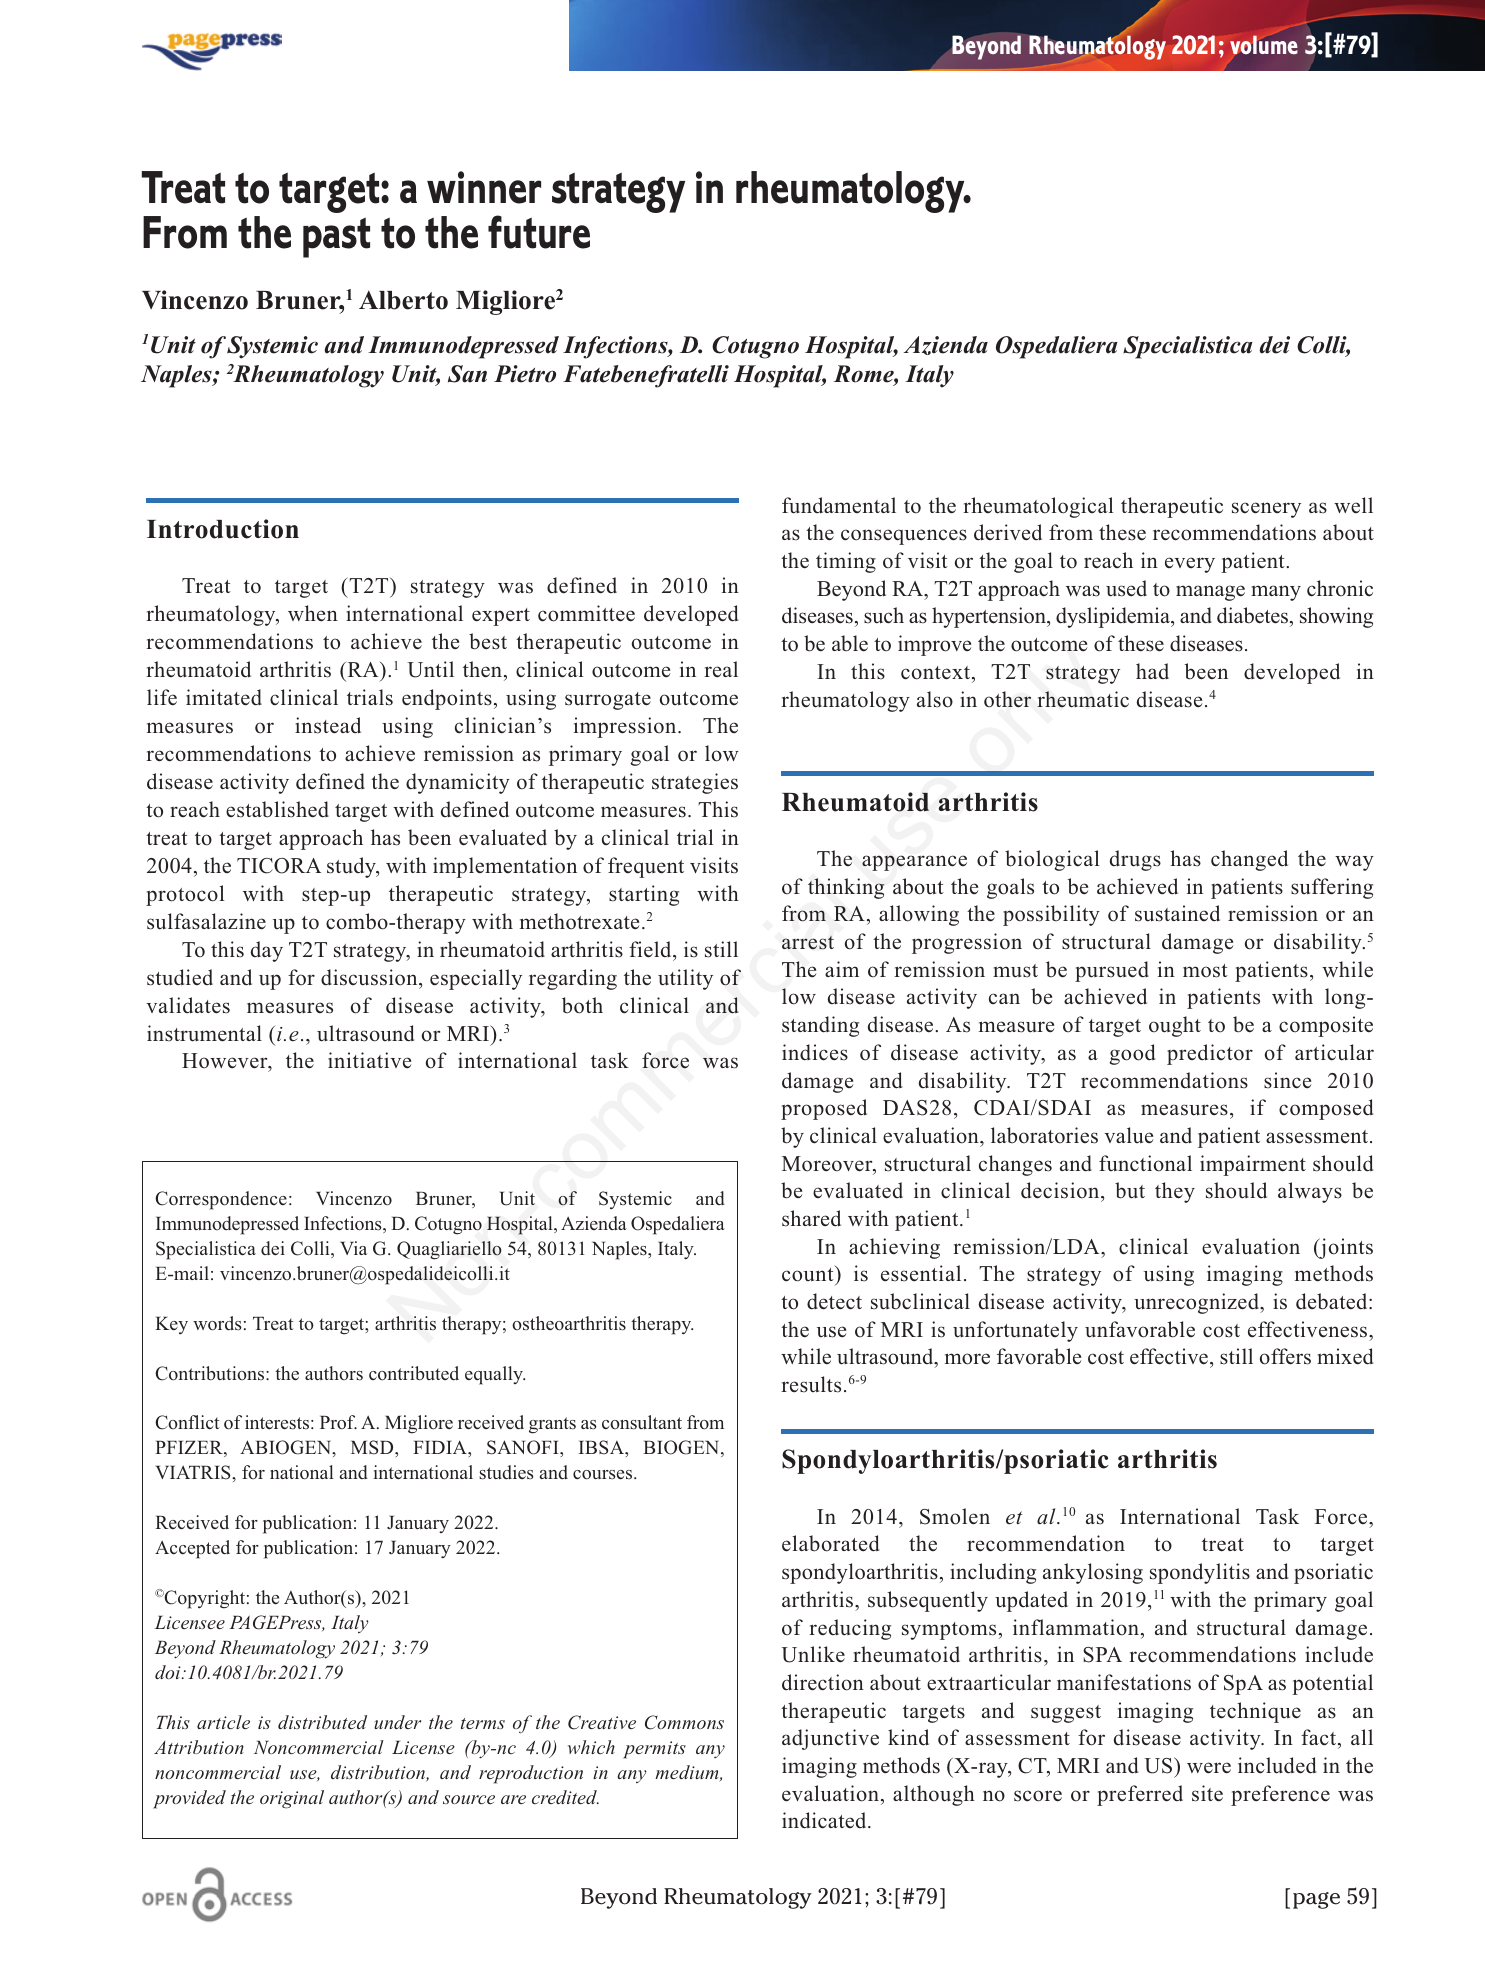  I want to click on past, so click(336, 237).
